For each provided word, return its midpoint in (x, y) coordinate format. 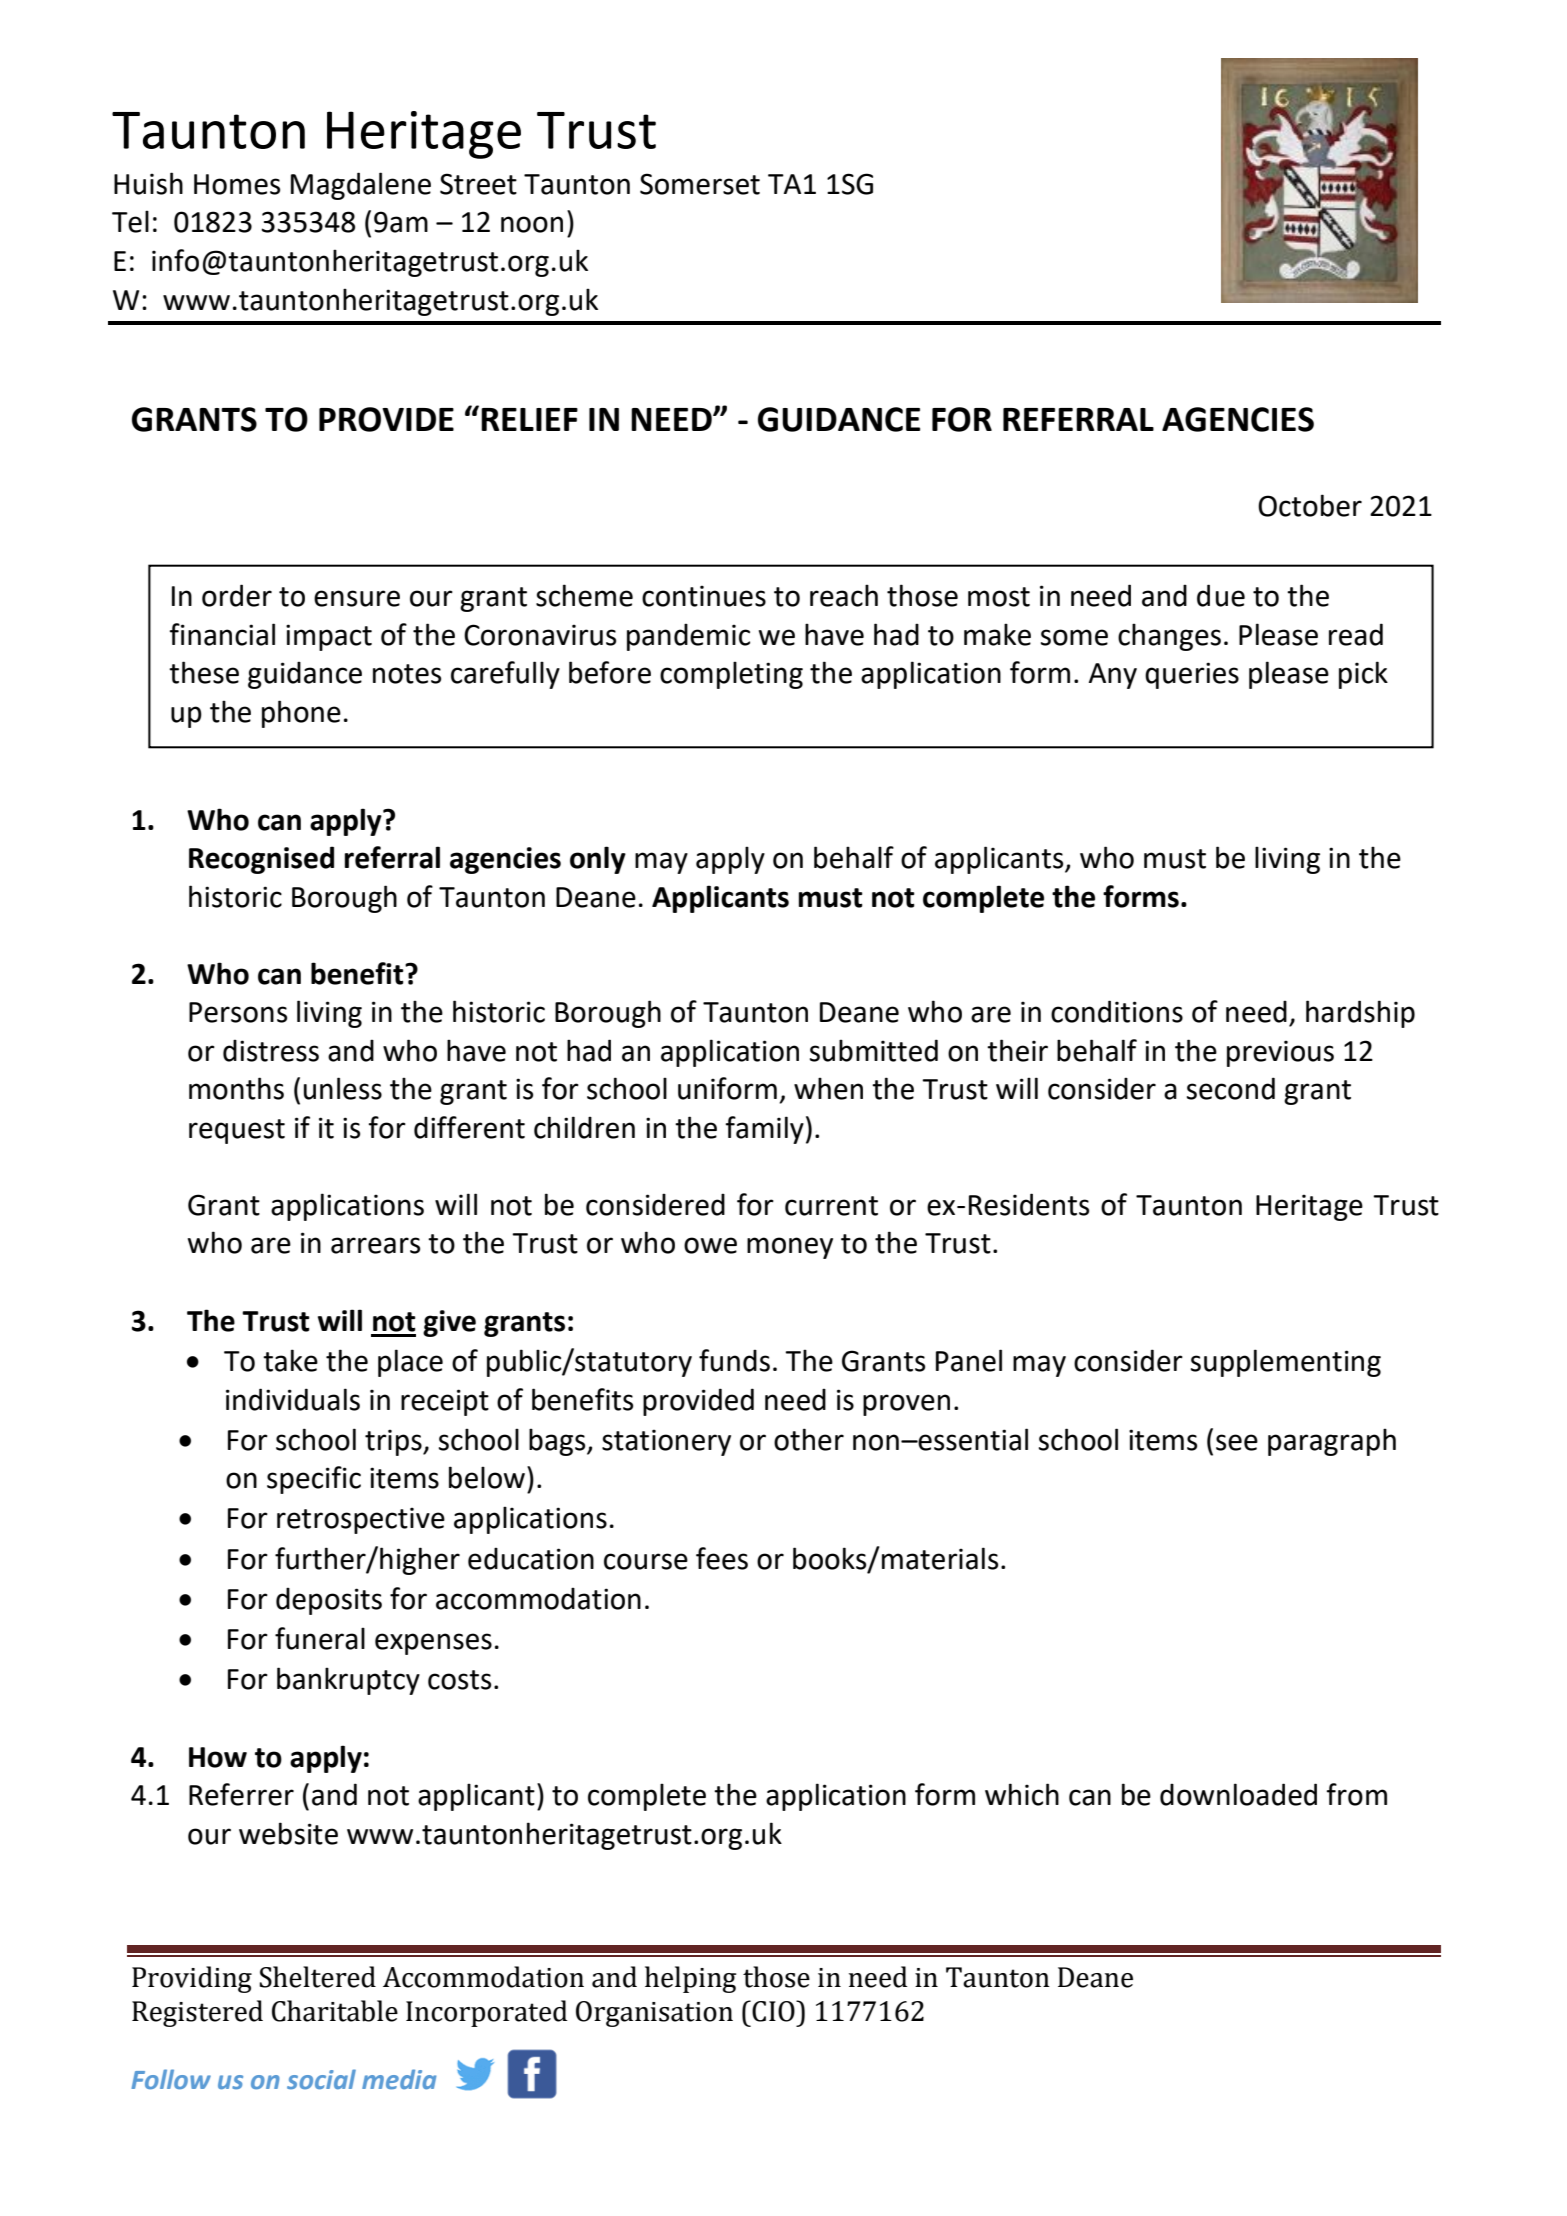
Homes (237, 184)
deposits (329, 1601)
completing (731, 675)
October (1310, 505)
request (237, 1131)
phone (301, 714)
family (765, 1130)
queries (1192, 675)
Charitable (335, 2011)
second (1231, 1088)
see (1237, 1442)
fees (722, 1558)
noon (532, 224)
